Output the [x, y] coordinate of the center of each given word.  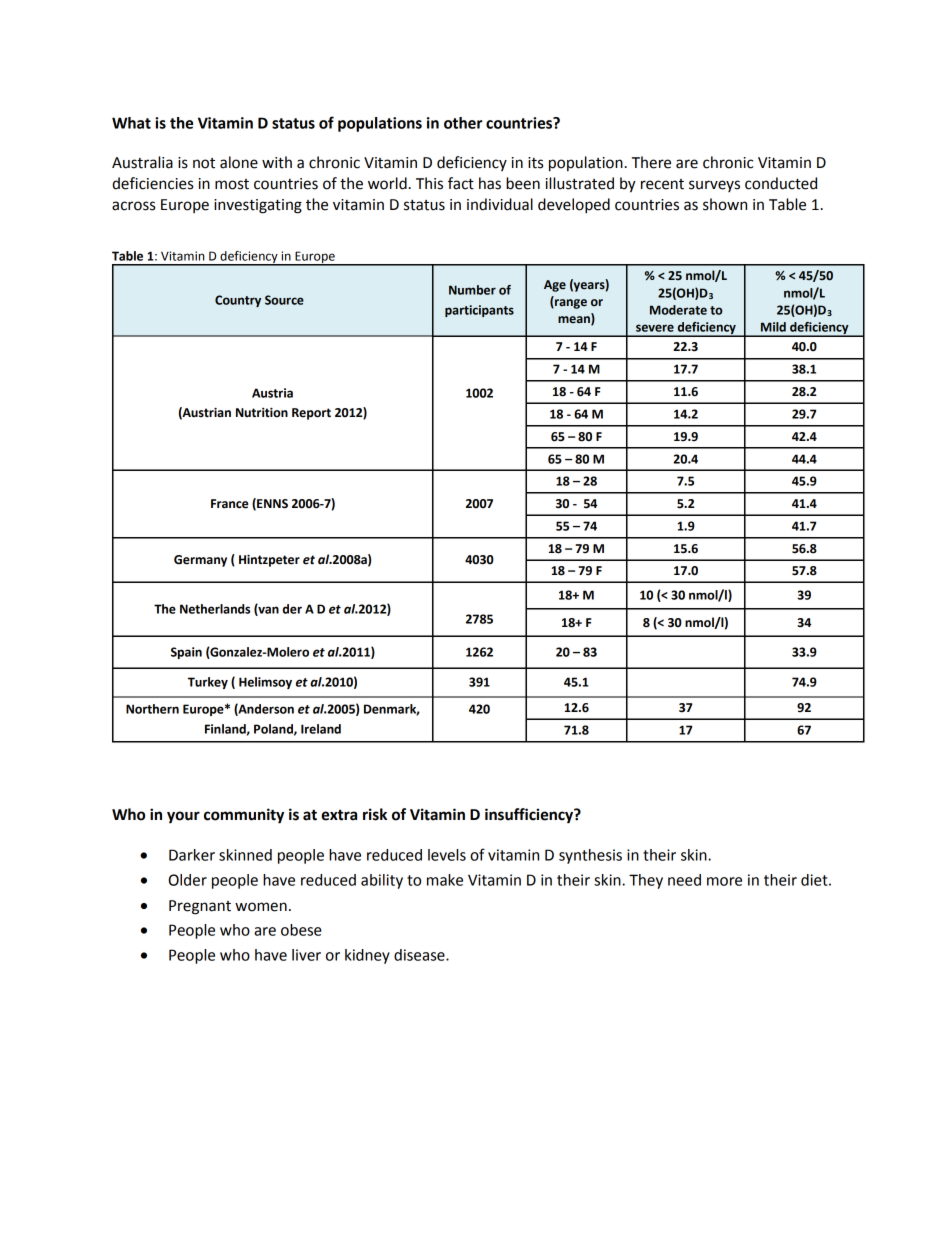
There [651, 162]
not [204, 163]
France [229, 504]
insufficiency [530, 816]
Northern [152, 709]
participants [479, 311]
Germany [200, 561]
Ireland [321, 729]
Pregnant [200, 907]
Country [238, 301]
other [463, 123]
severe [655, 328]
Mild [773, 327]
